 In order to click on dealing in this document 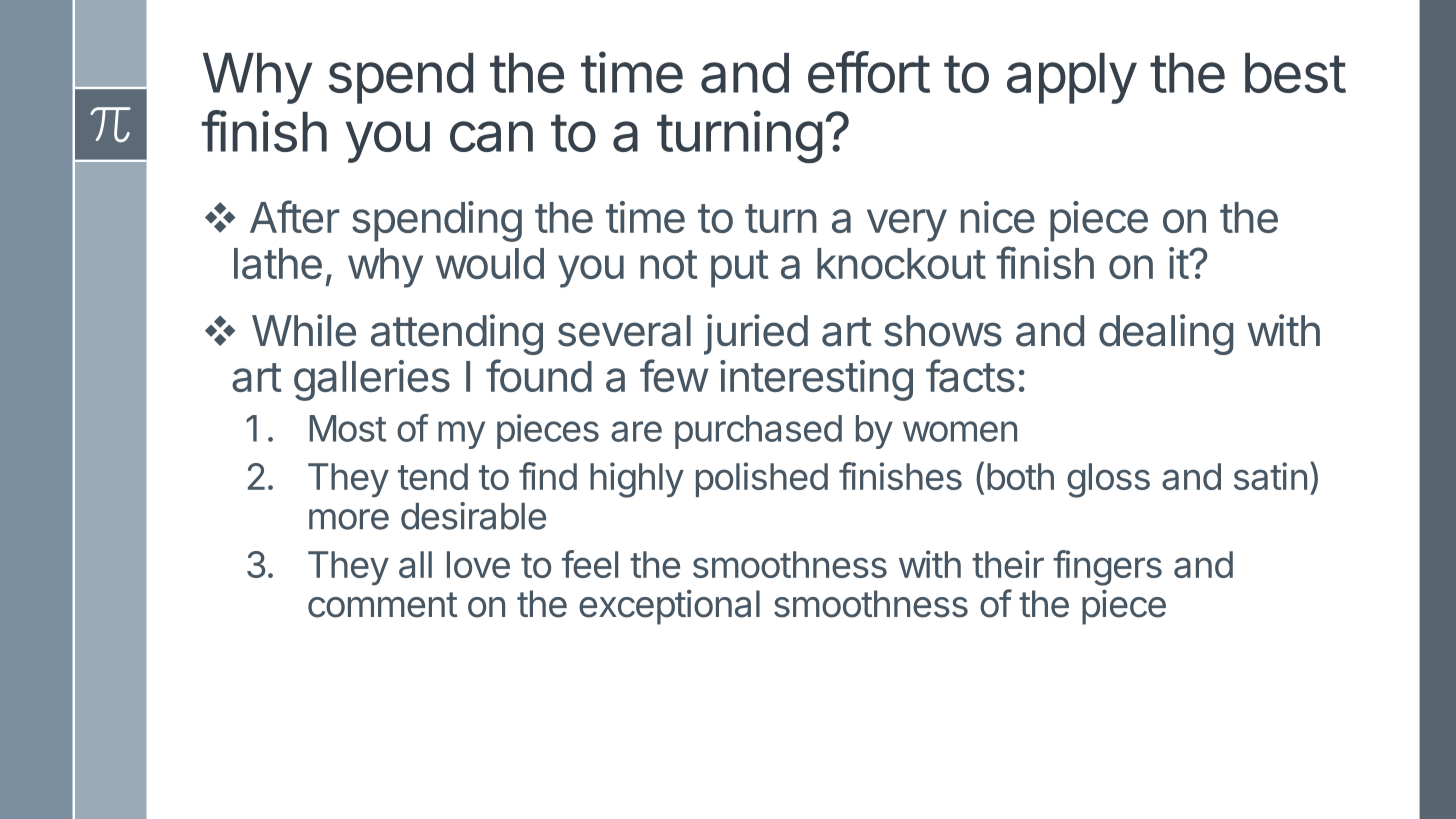, I will do `click(1166, 334)`.
